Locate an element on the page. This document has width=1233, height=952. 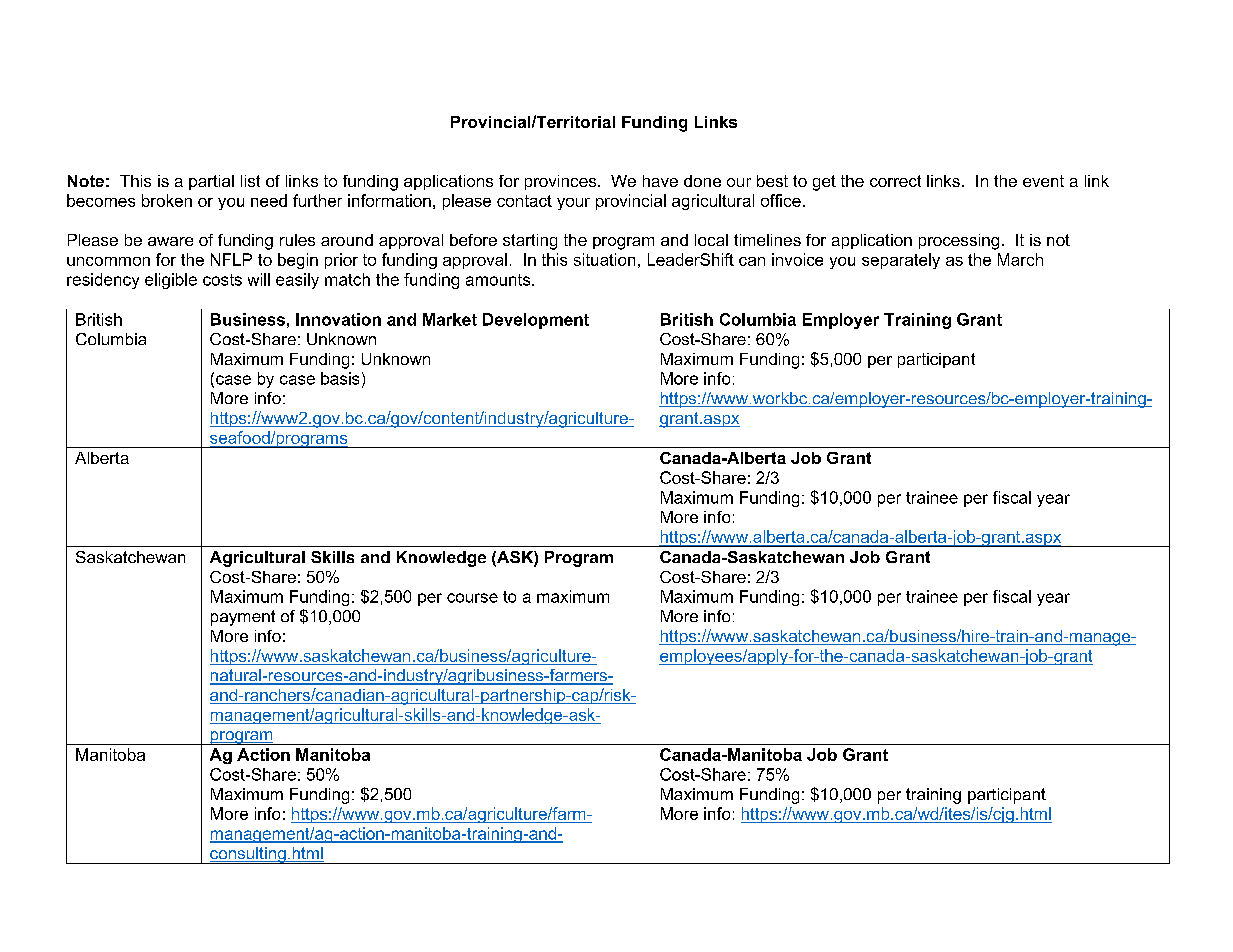
Market is located at coordinates (450, 319).
